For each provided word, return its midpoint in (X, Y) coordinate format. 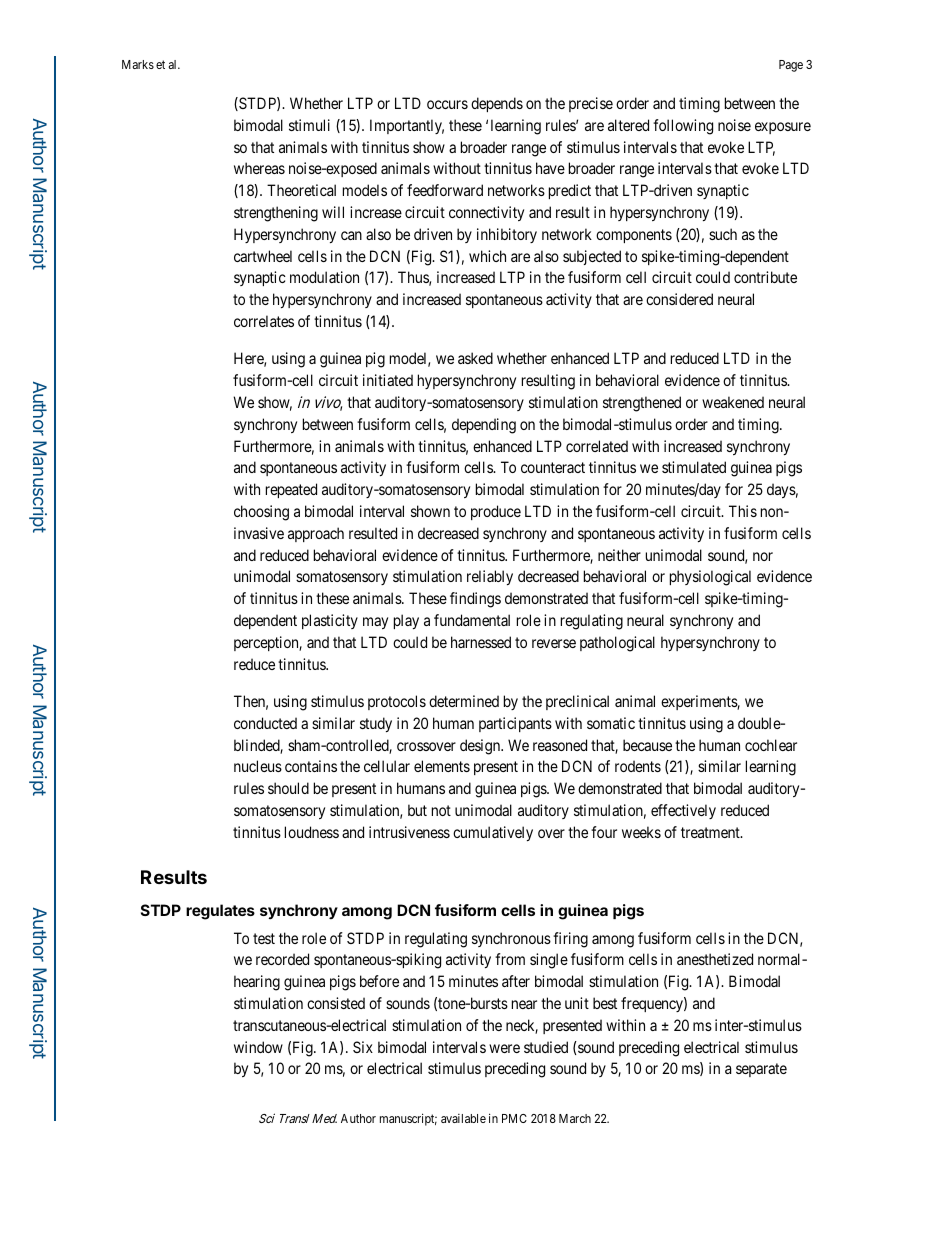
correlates (264, 321)
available (463, 1118)
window (258, 1047)
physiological (710, 578)
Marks (138, 64)
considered (679, 299)
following (683, 127)
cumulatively (493, 833)
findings (475, 600)
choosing (261, 513)
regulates (220, 912)
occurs (447, 104)
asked (475, 358)
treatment (711, 832)
